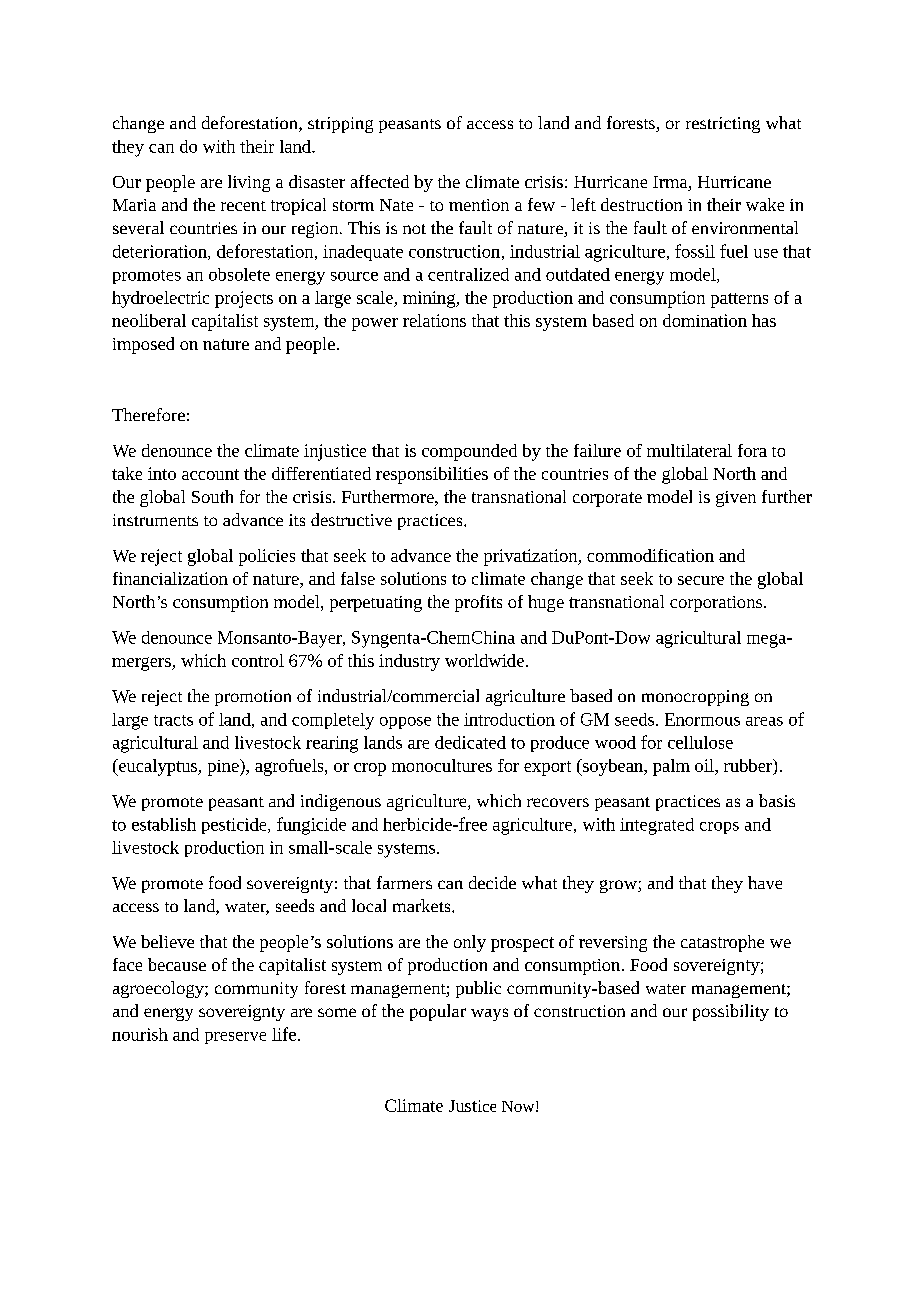 This page has width=924, height=1308. What do you see at coordinates (249, 183) in the page?
I see `living` at bounding box center [249, 183].
